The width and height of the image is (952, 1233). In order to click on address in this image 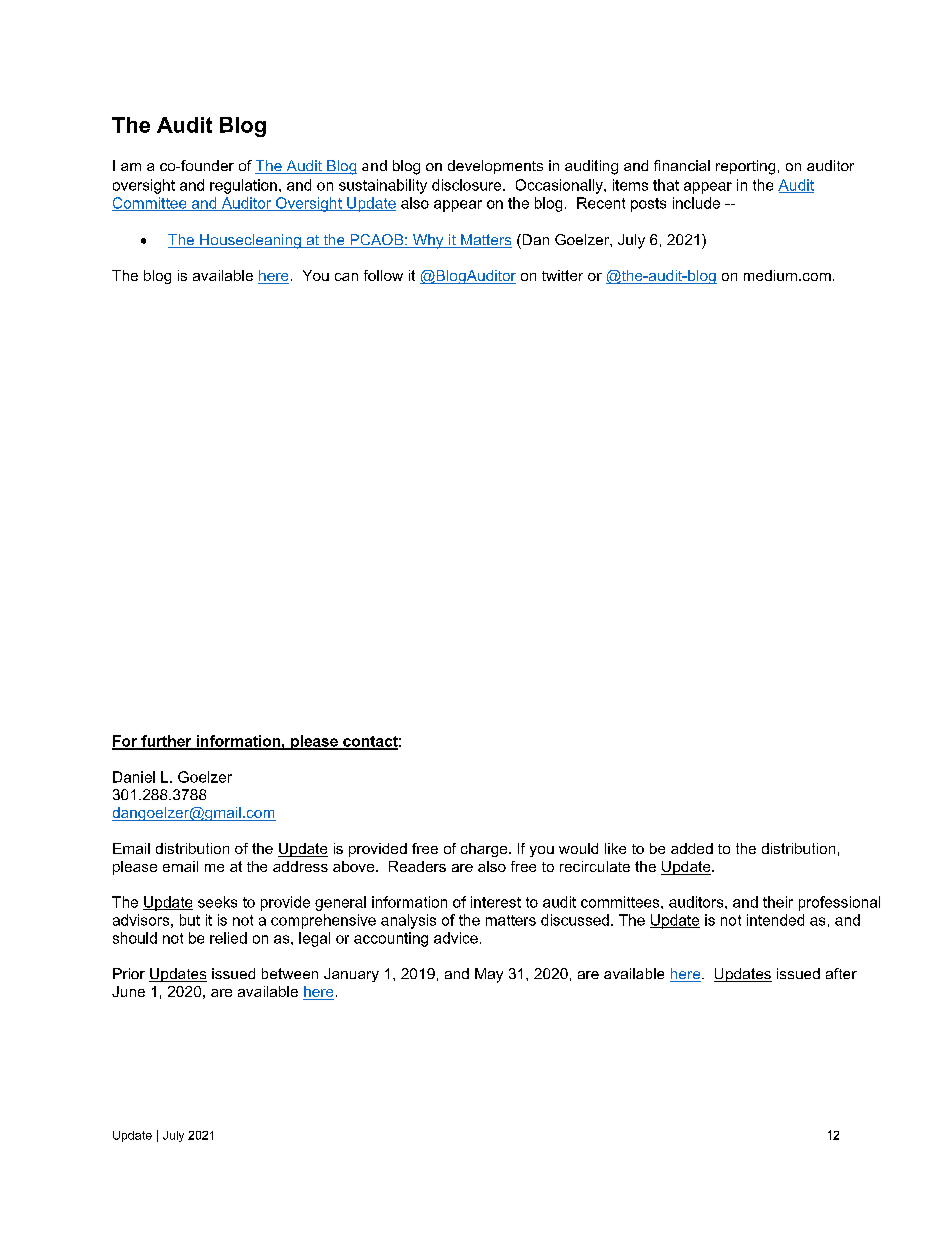, I will do `click(300, 866)`.
